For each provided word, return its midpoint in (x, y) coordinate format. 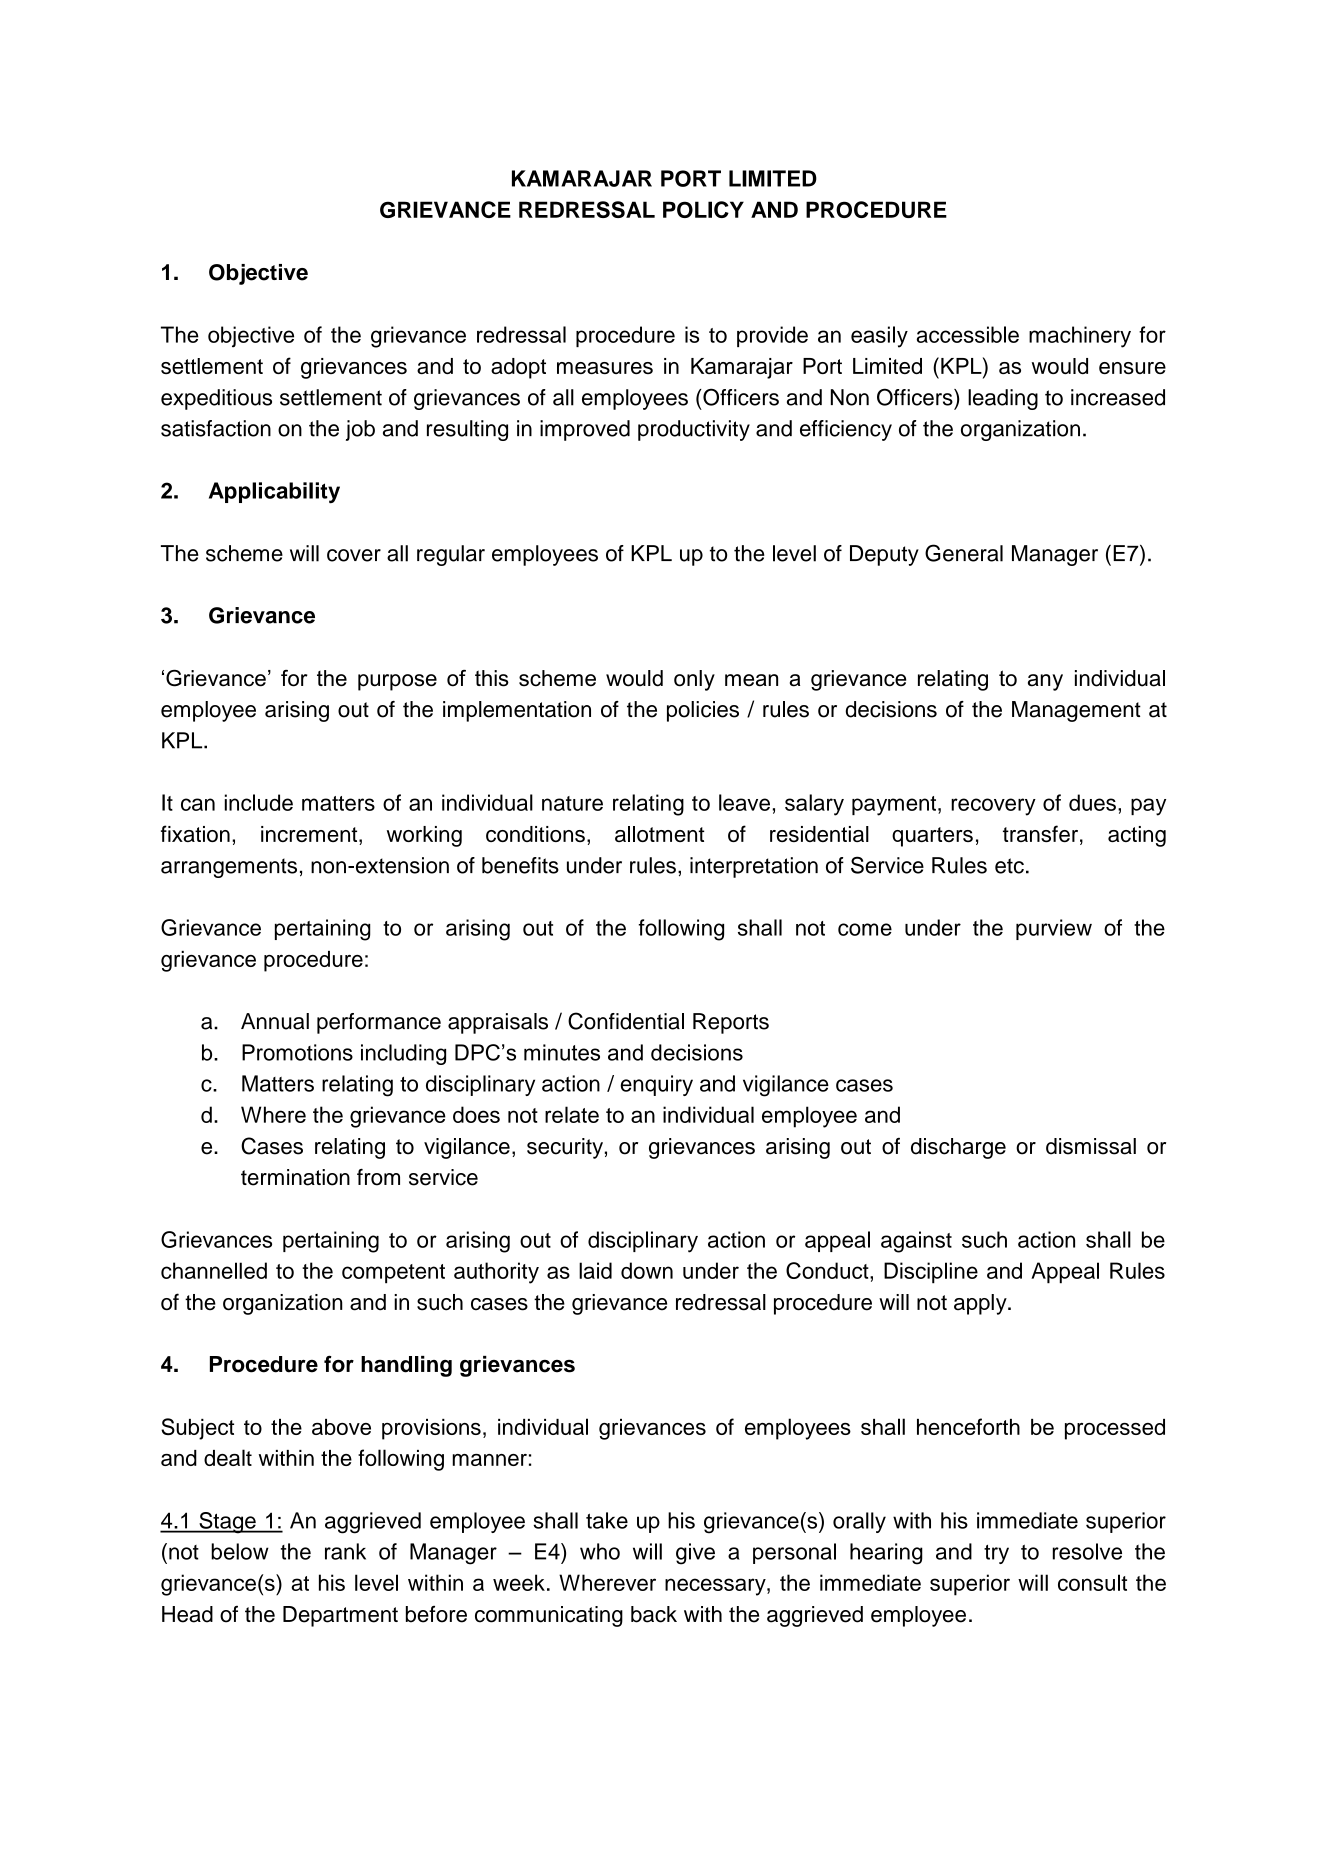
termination (295, 1177)
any (1045, 682)
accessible (968, 334)
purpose (397, 682)
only (694, 680)
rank (345, 1551)
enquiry (657, 1085)
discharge (958, 1148)
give (695, 1554)
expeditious (216, 399)
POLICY (703, 209)
